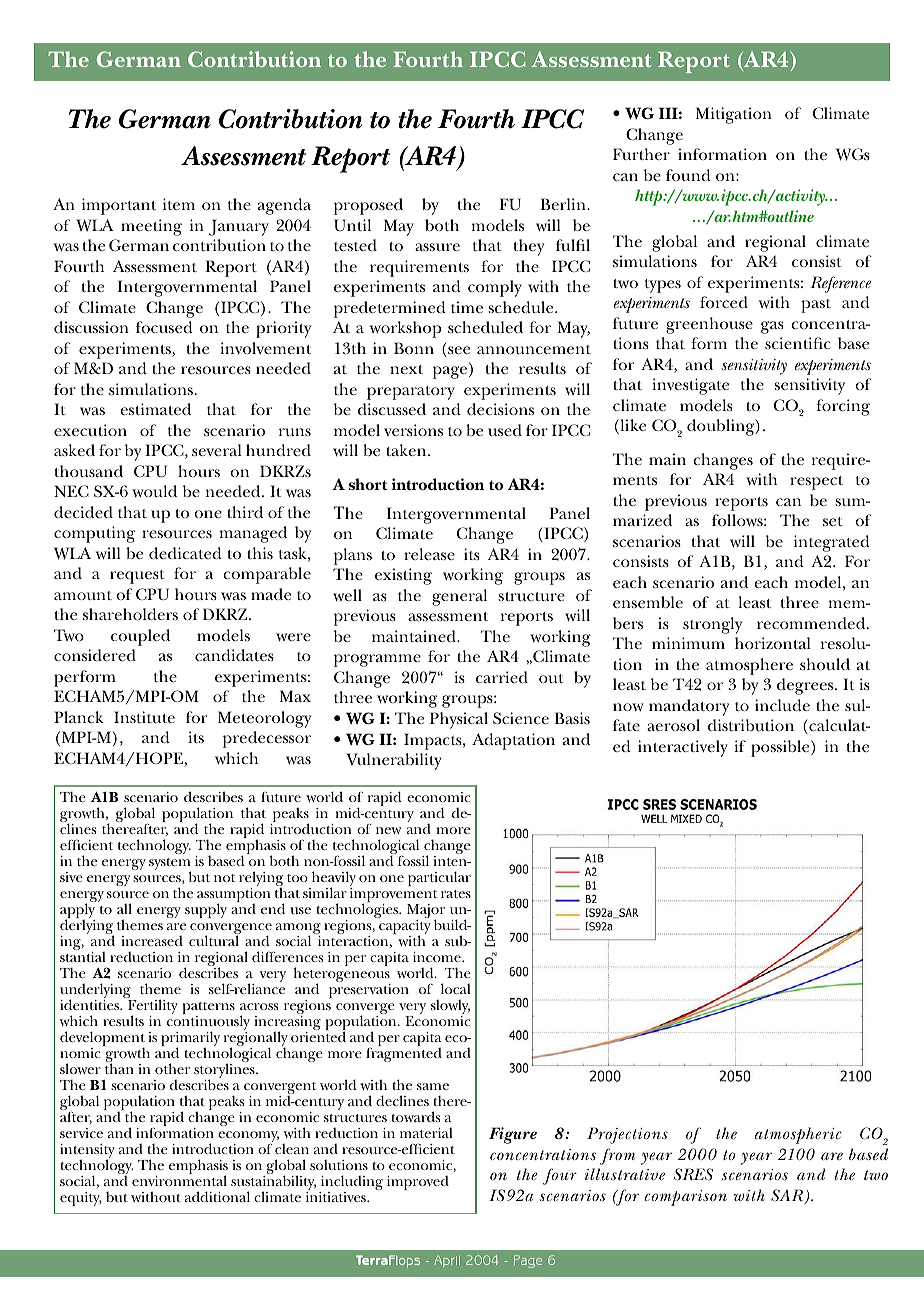 This screenshot has width=924, height=1308. What do you see at coordinates (459, 720) in the screenshot?
I see `Physical` at bounding box center [459, 720].
